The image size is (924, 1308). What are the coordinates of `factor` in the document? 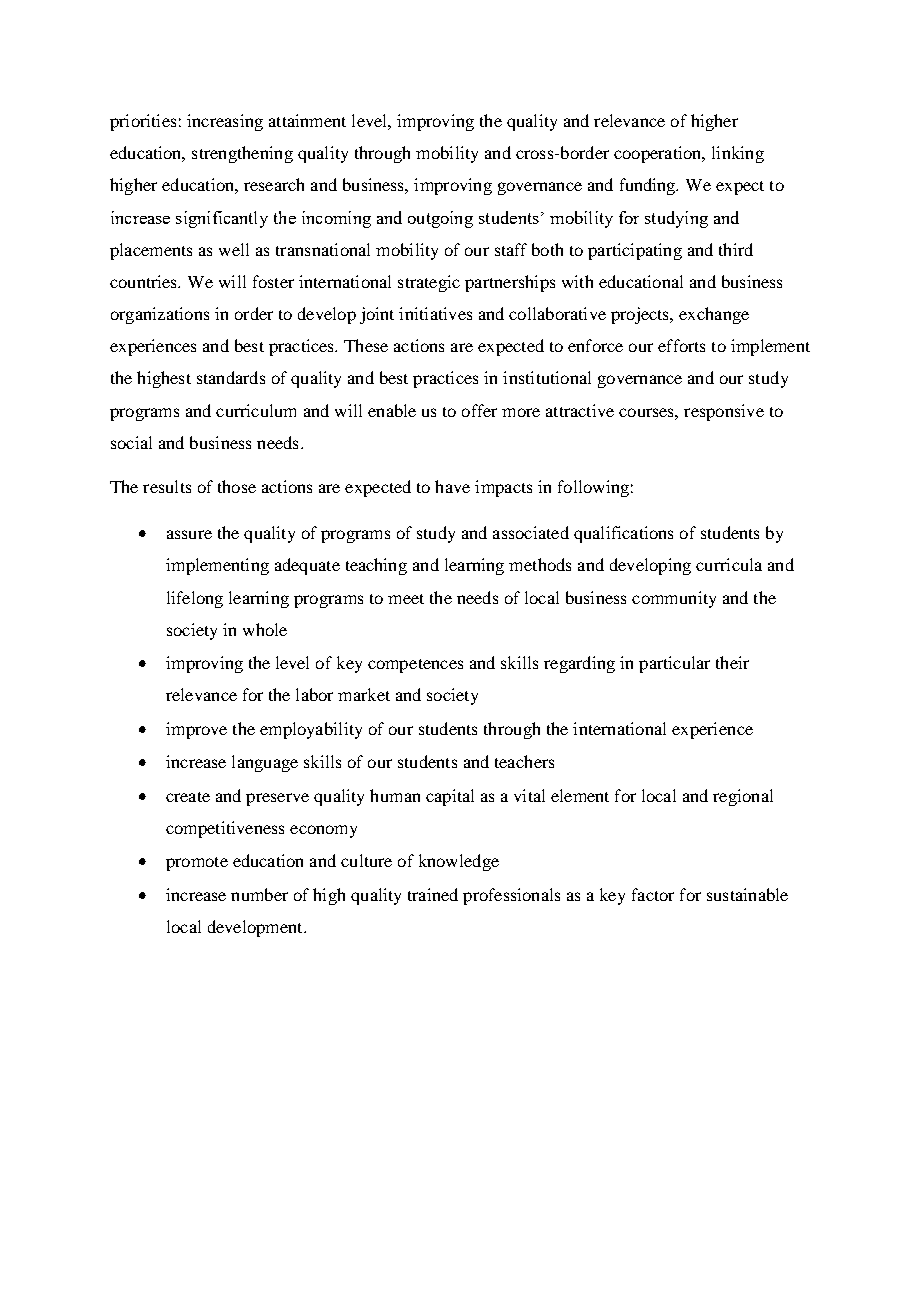 It's located at (653, 894).
